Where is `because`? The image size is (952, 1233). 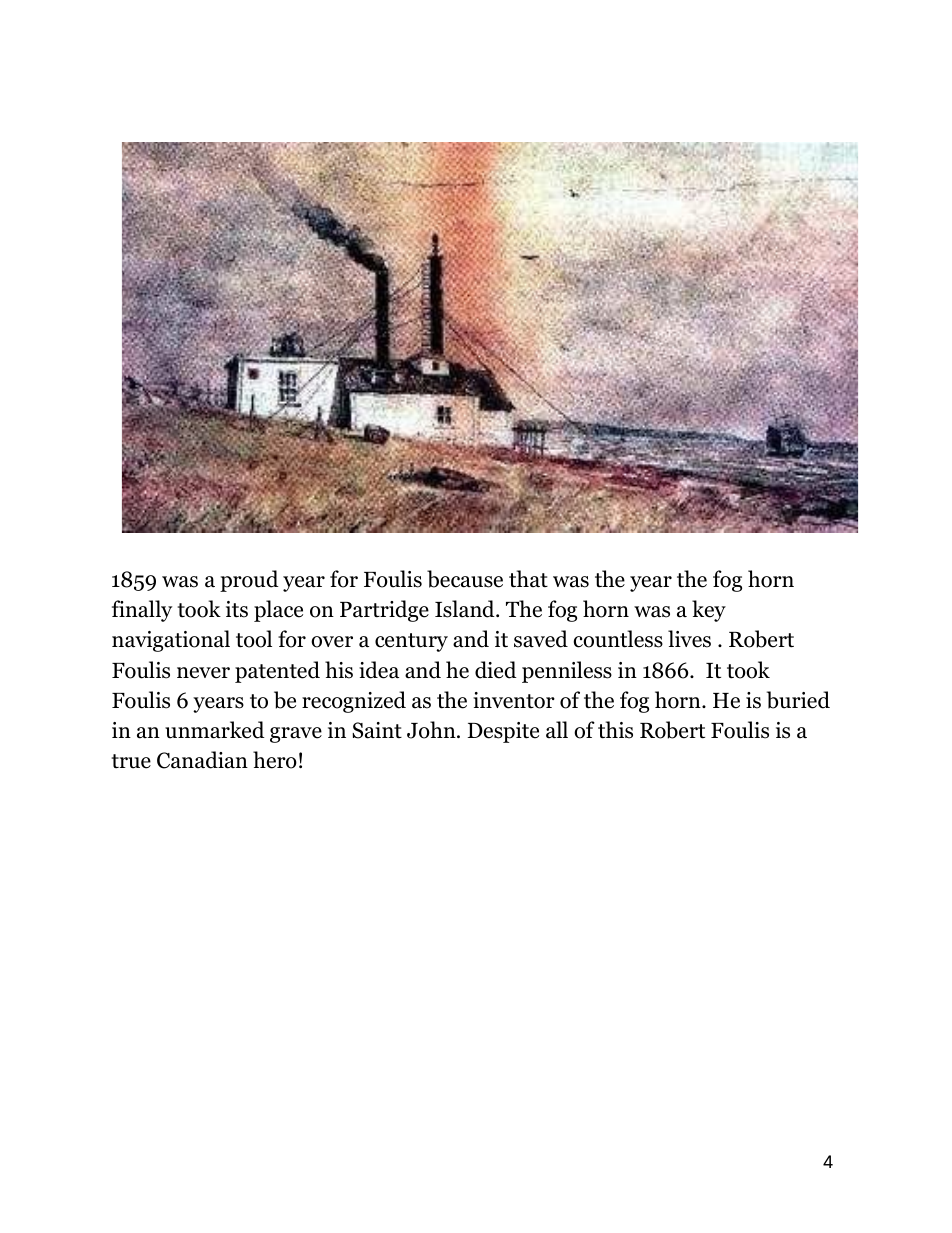
because is located at coordinates (465, 579).
